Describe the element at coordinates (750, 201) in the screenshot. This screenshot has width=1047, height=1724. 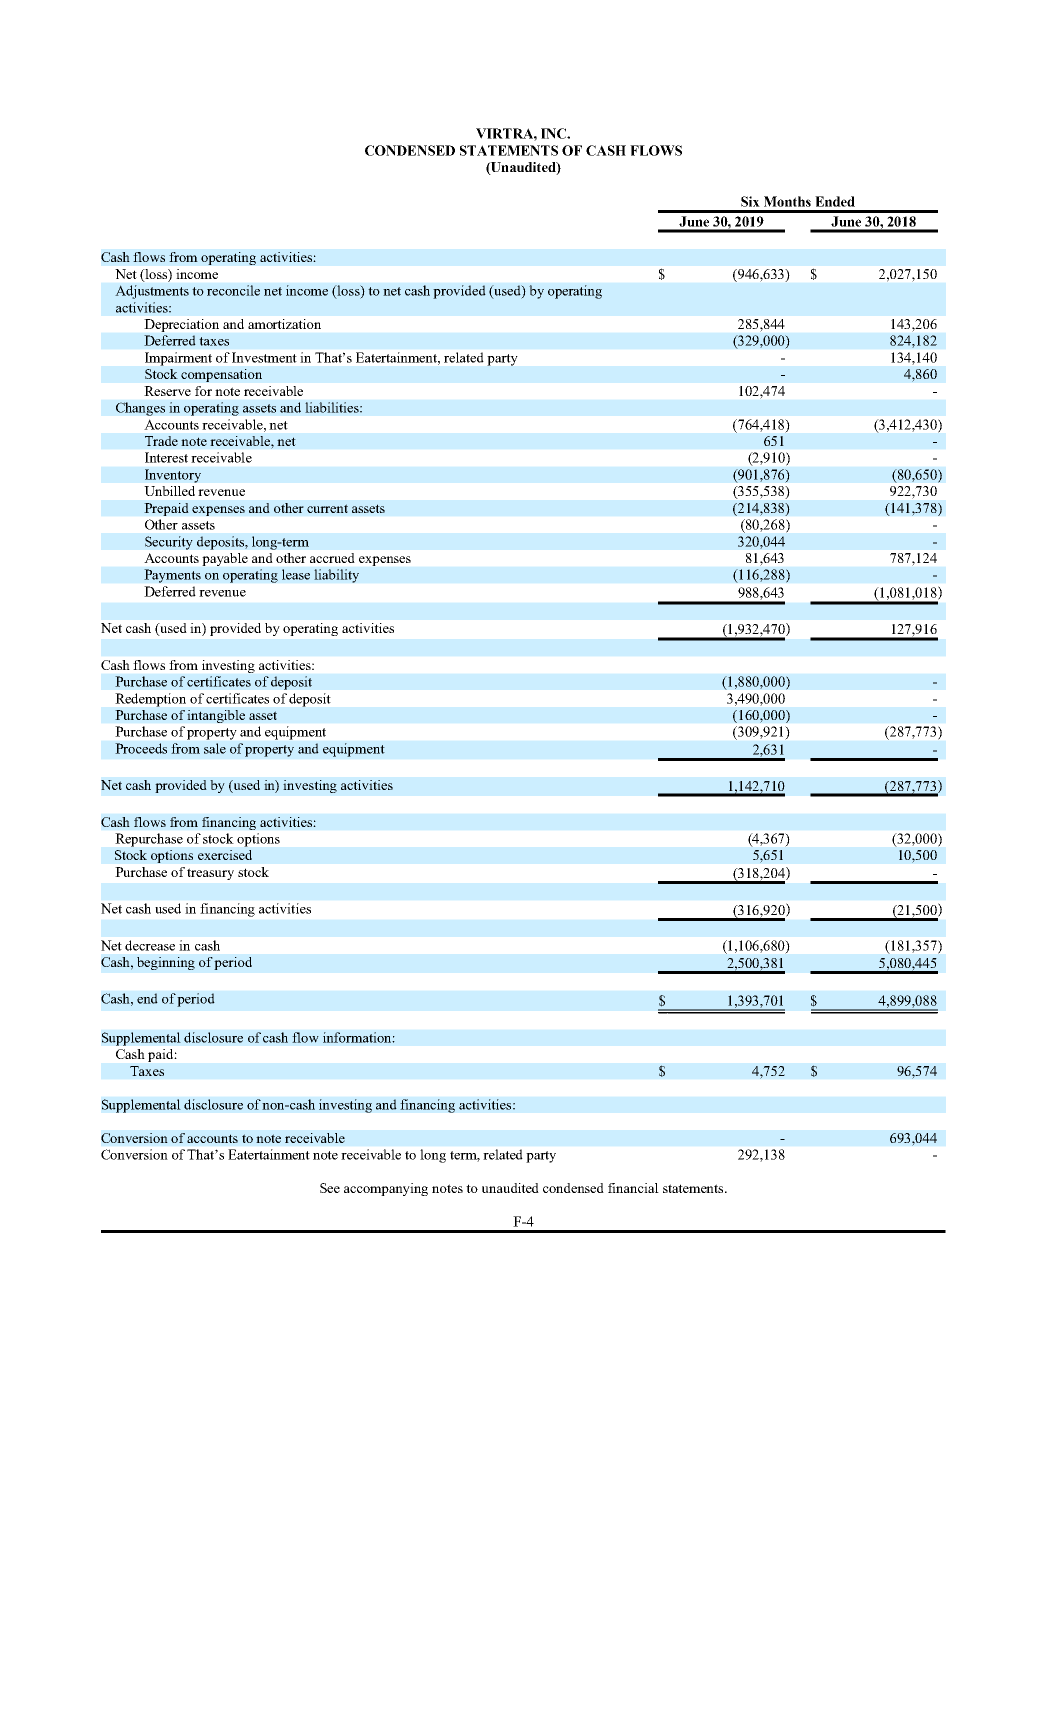
I see `Six` at that location.
